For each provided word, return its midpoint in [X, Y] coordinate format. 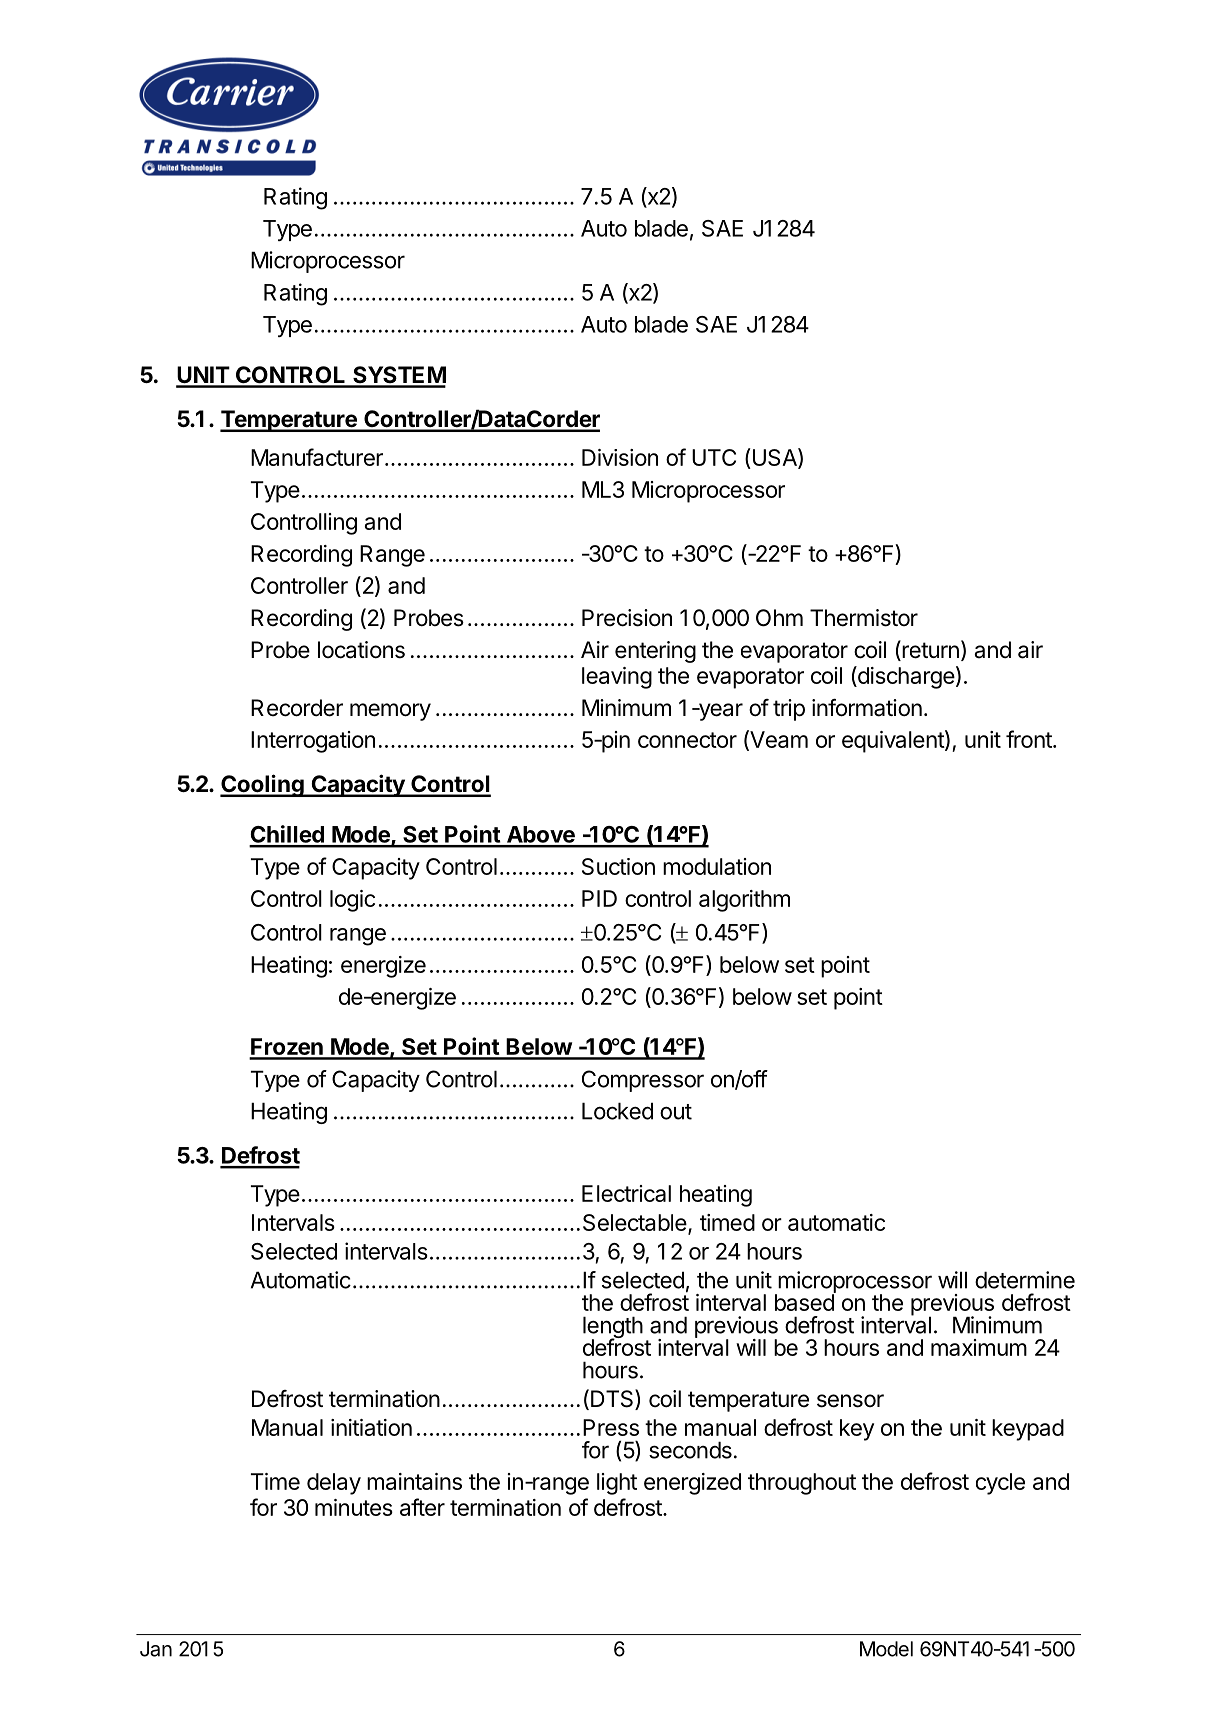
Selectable [635, 1222]
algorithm [744, 901]
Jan [156, 1649]
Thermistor [864, 618]
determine [1025, 1280]
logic [352, 901]
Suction [618, 866]
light [617, 1484]
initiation [371, 1427]
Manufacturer [317, 457]
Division [620, 457]
